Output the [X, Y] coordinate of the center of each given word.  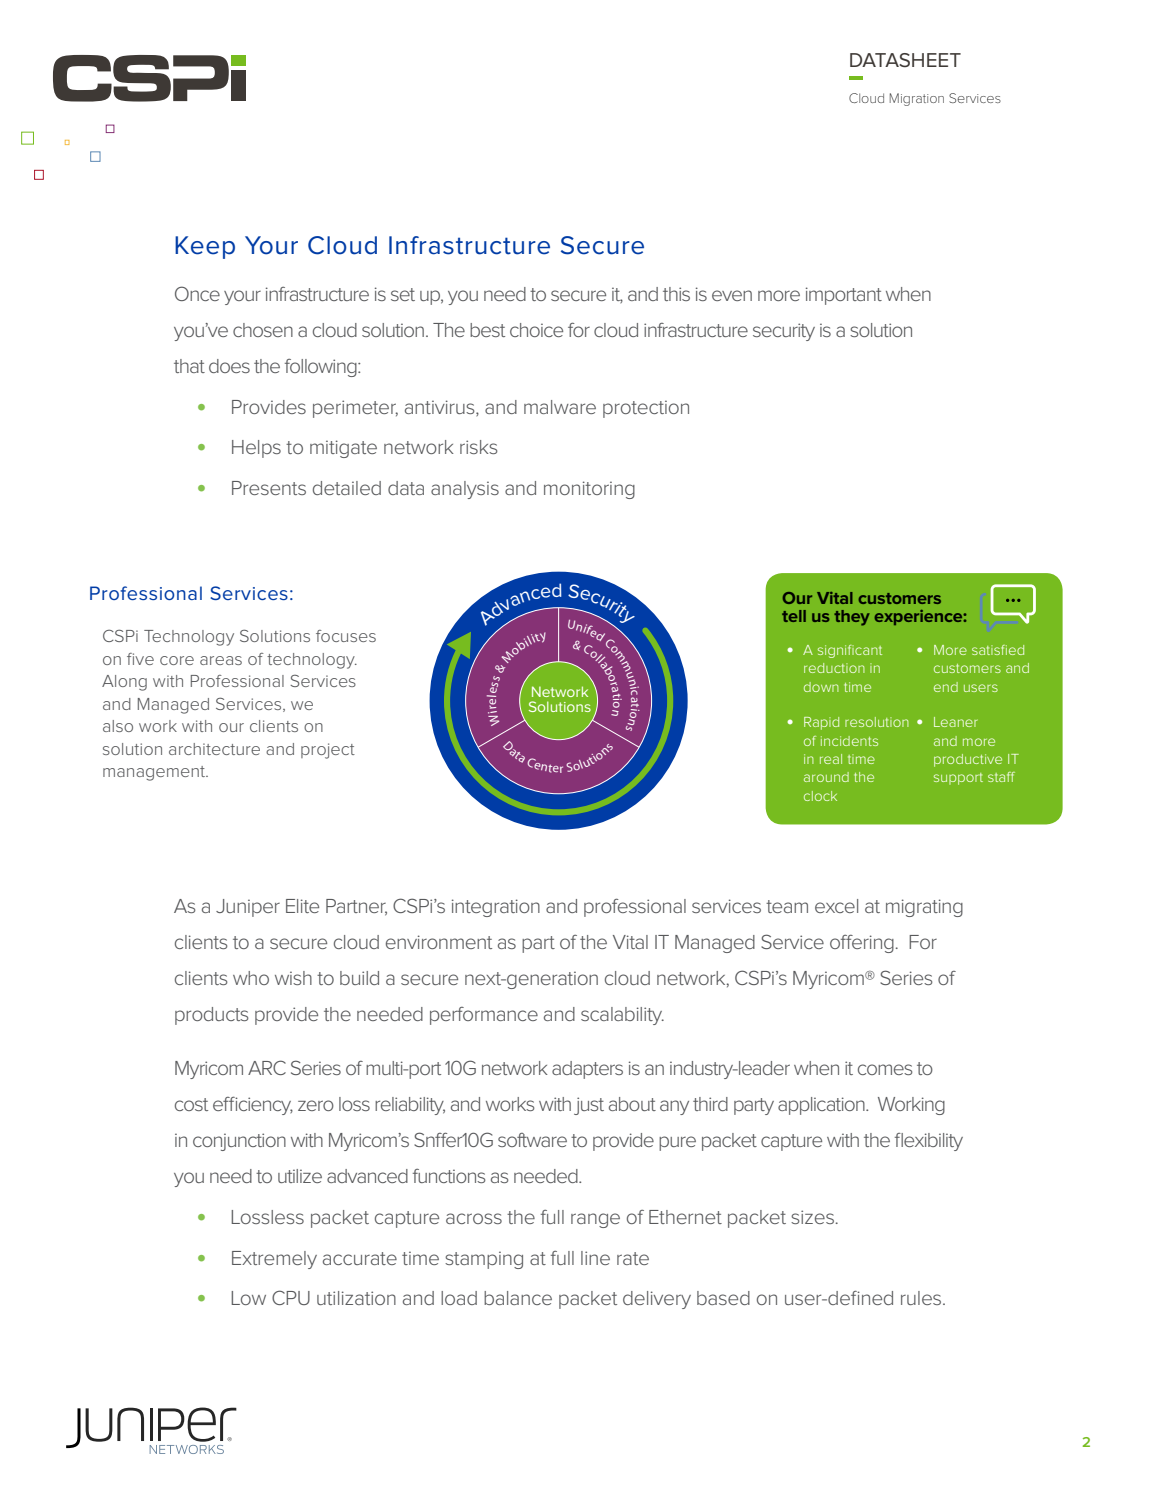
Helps [256, 449]
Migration [917, 99]
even [732, 295]
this [676, 294]
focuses [346, 636]
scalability [622, 1016]
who [251, 978]
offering [862, 944]
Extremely [274, 1260]
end [946, 687]
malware [560, 407]
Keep [205, 247]
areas [221, 660]
